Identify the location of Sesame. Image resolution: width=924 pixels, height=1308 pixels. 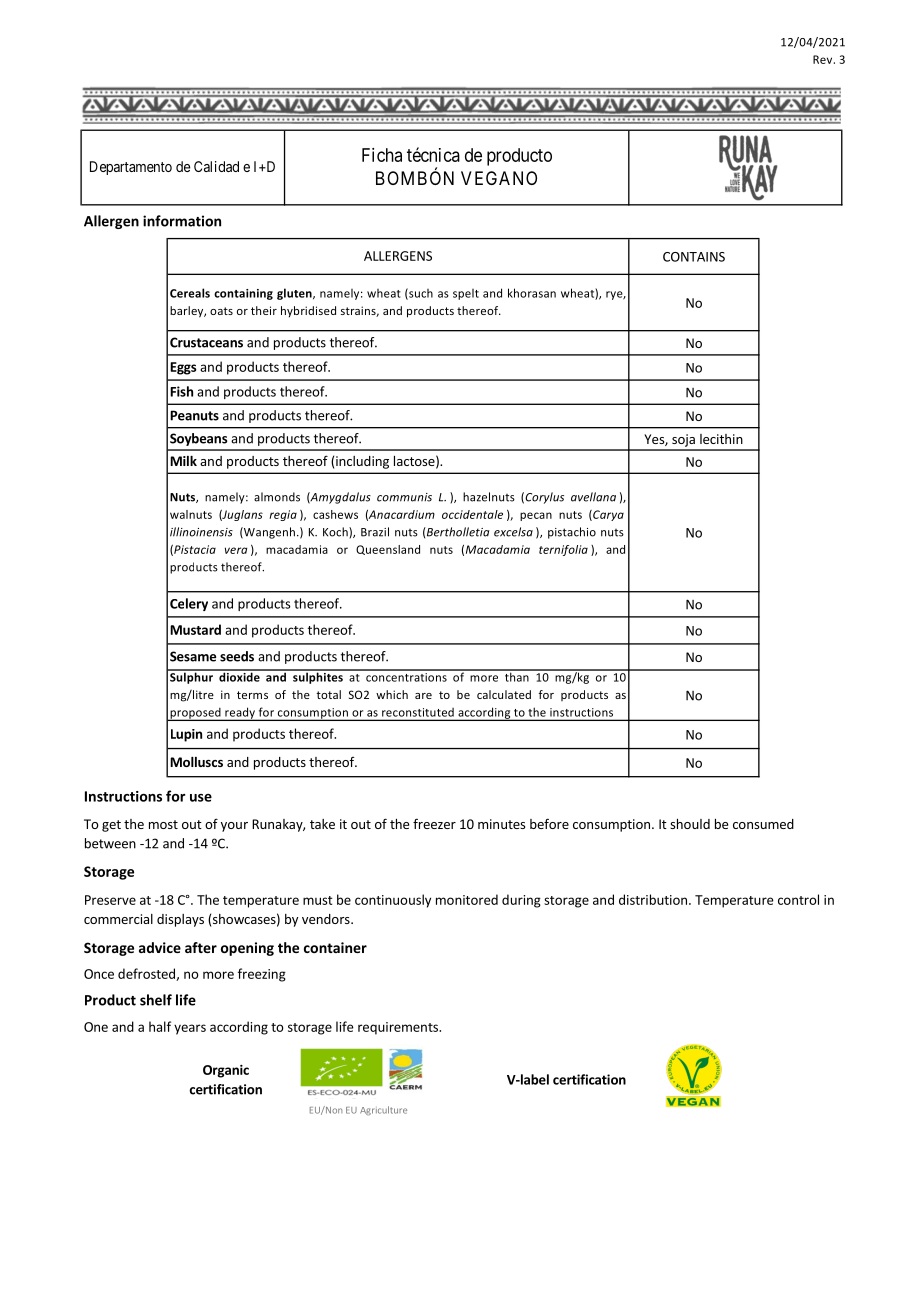
(193, 656).
